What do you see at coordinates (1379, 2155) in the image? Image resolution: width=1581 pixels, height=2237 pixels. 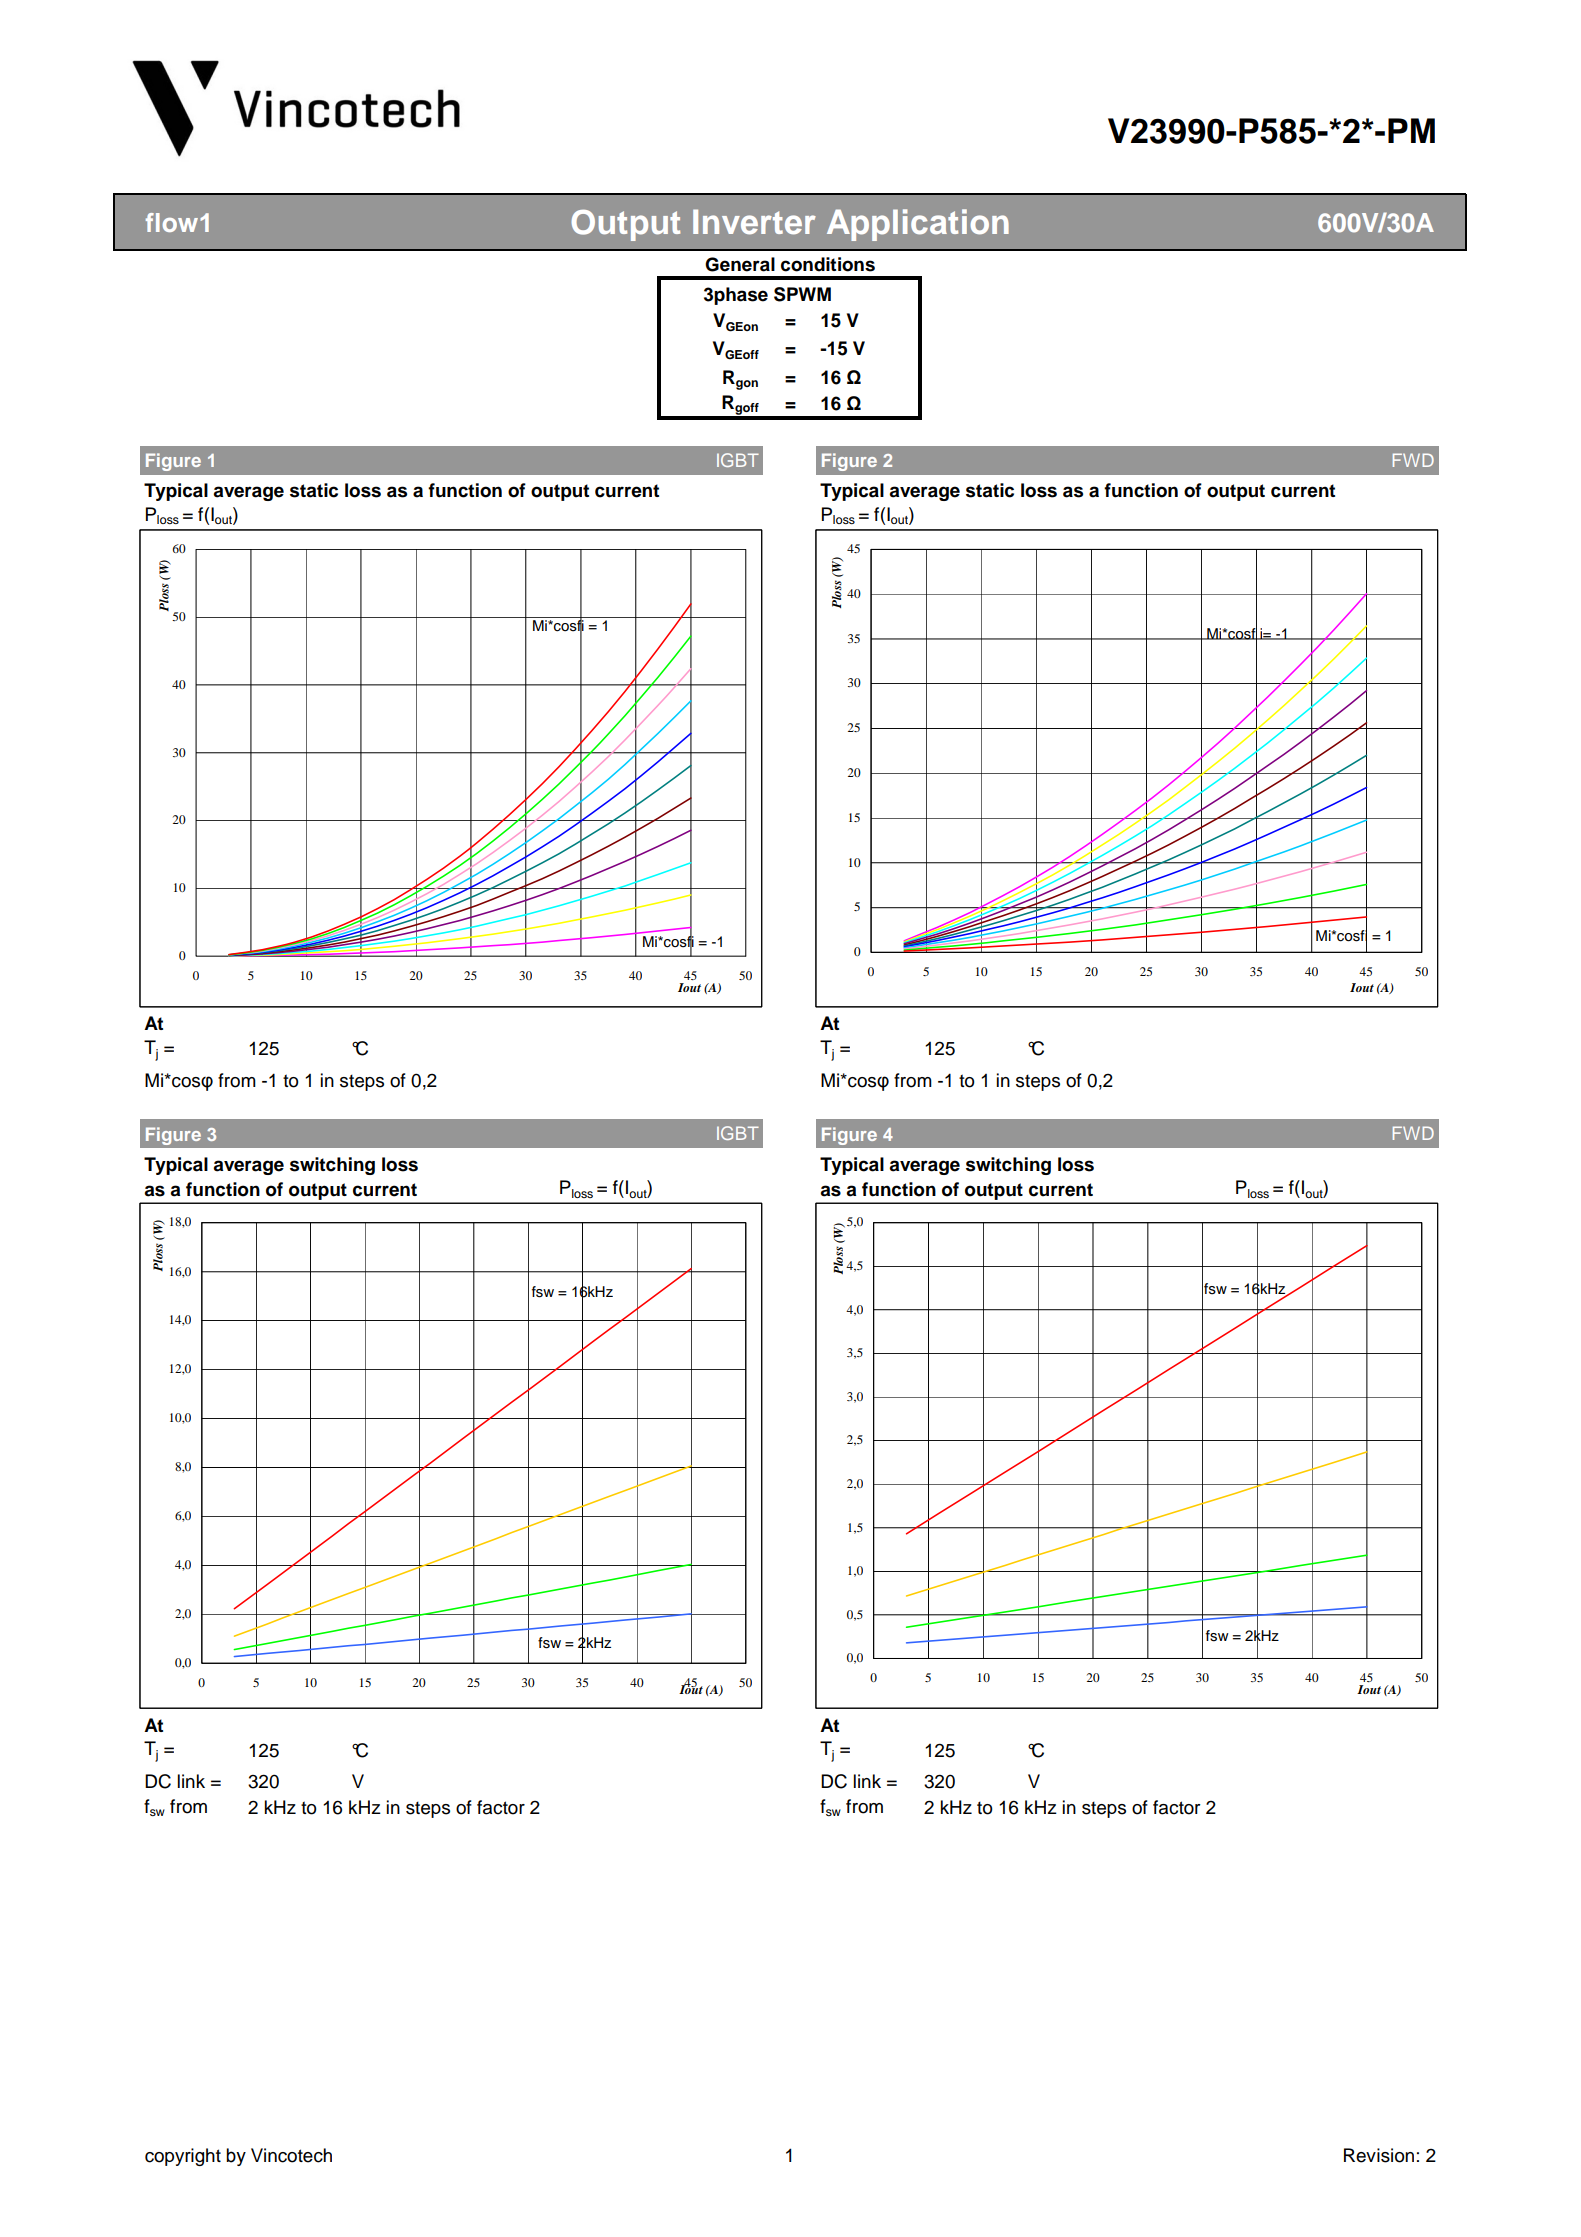 I see `Revision` at bounding box center [1379, 2155].
